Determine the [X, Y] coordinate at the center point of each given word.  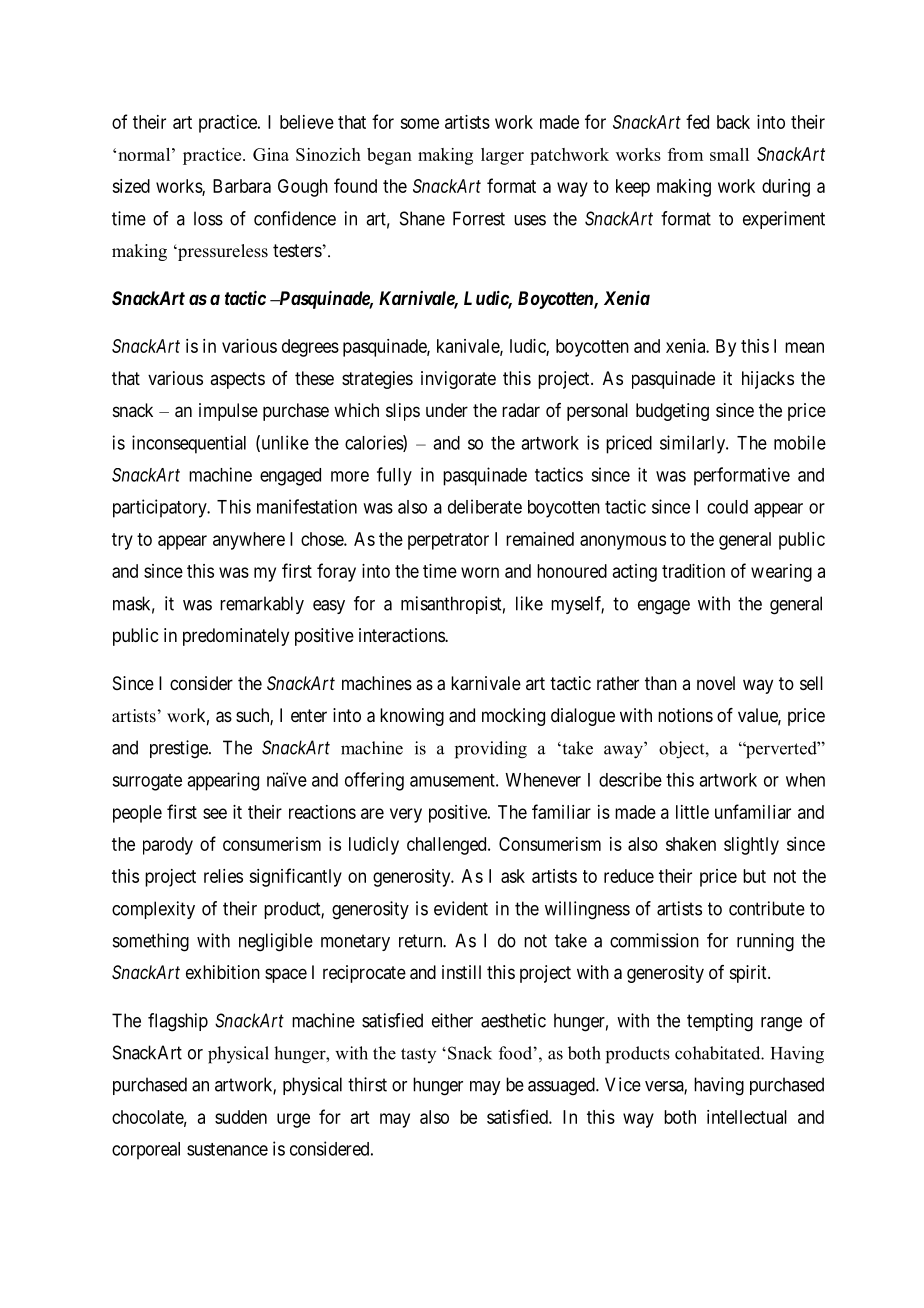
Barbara [242, 186]
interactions [402, 635]
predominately [236, 637]
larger [502, 156]
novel [716, 683]
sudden [241, 1117]
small [729, 154]
